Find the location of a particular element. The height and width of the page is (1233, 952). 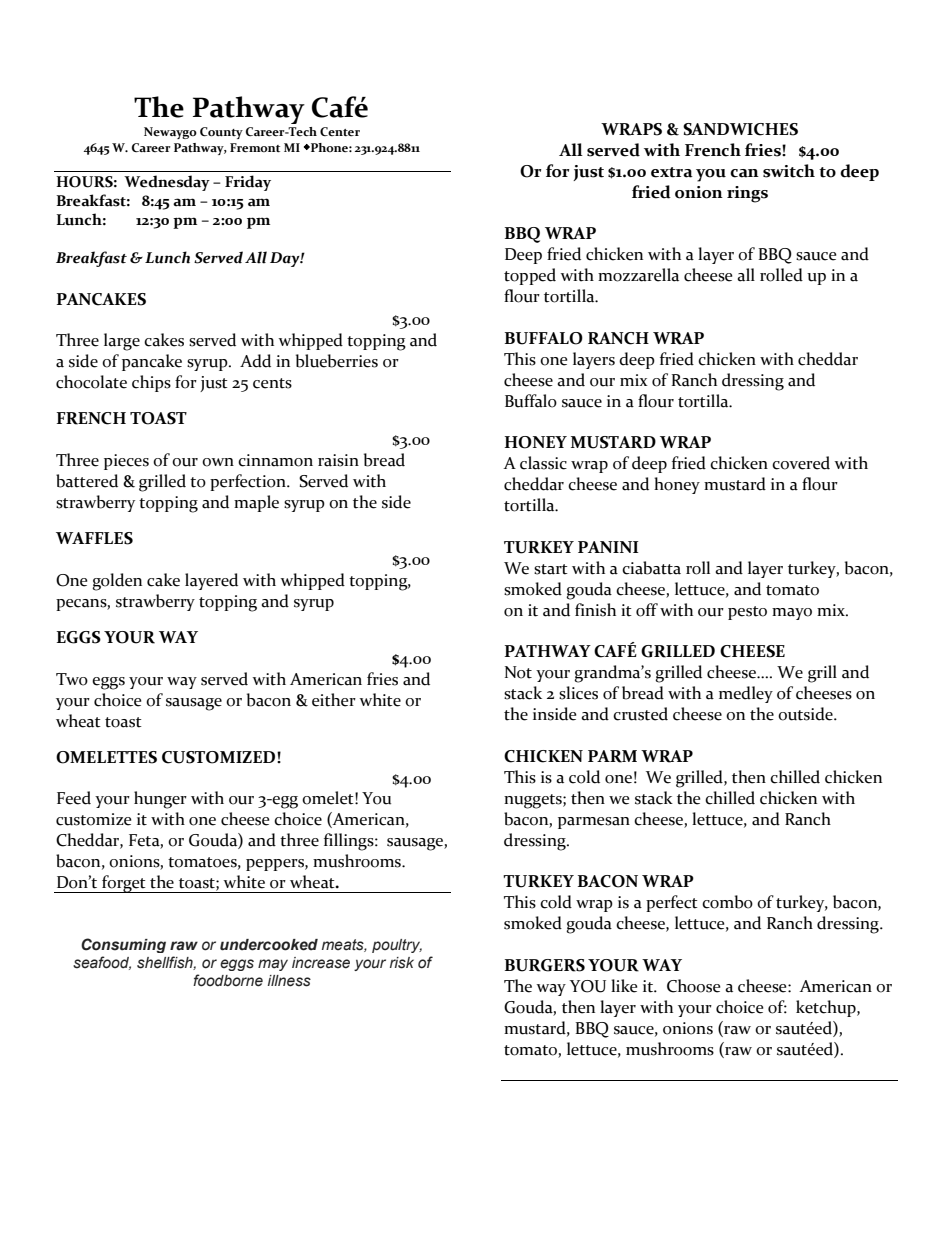

covered is located at coordinates (801, 463).
